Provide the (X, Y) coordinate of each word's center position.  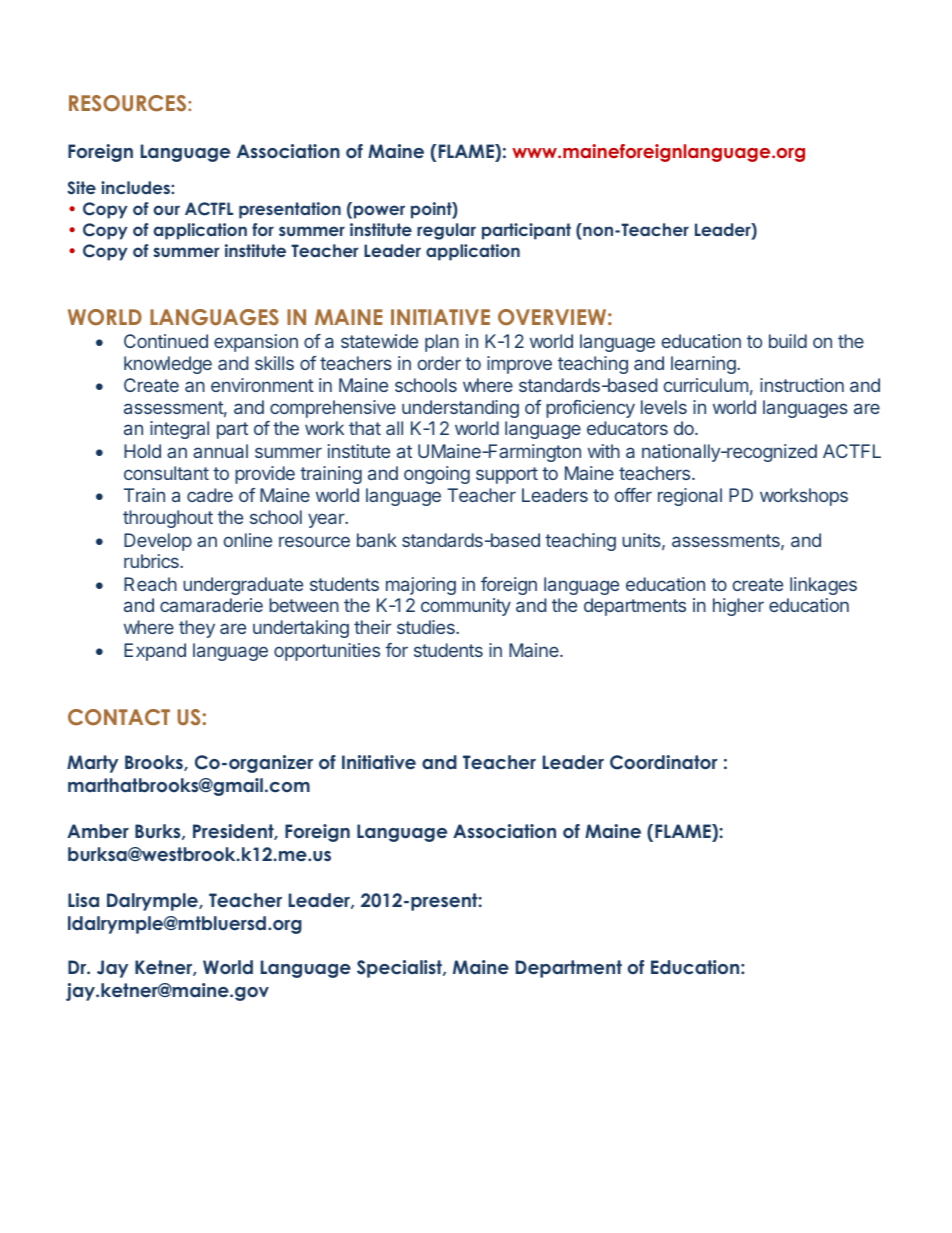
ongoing (437, 475)
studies (427, 627)
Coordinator (664, 762)
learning (704, 365)
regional (690, 497)
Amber (98, 831)
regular (446, 231)
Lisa (83, 900)
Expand (155, 652)
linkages (823, 586)
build (788, 341)
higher (738, 607)
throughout (168, 519)
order (439, 363)
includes (136, 187)
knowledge (168, 365)
